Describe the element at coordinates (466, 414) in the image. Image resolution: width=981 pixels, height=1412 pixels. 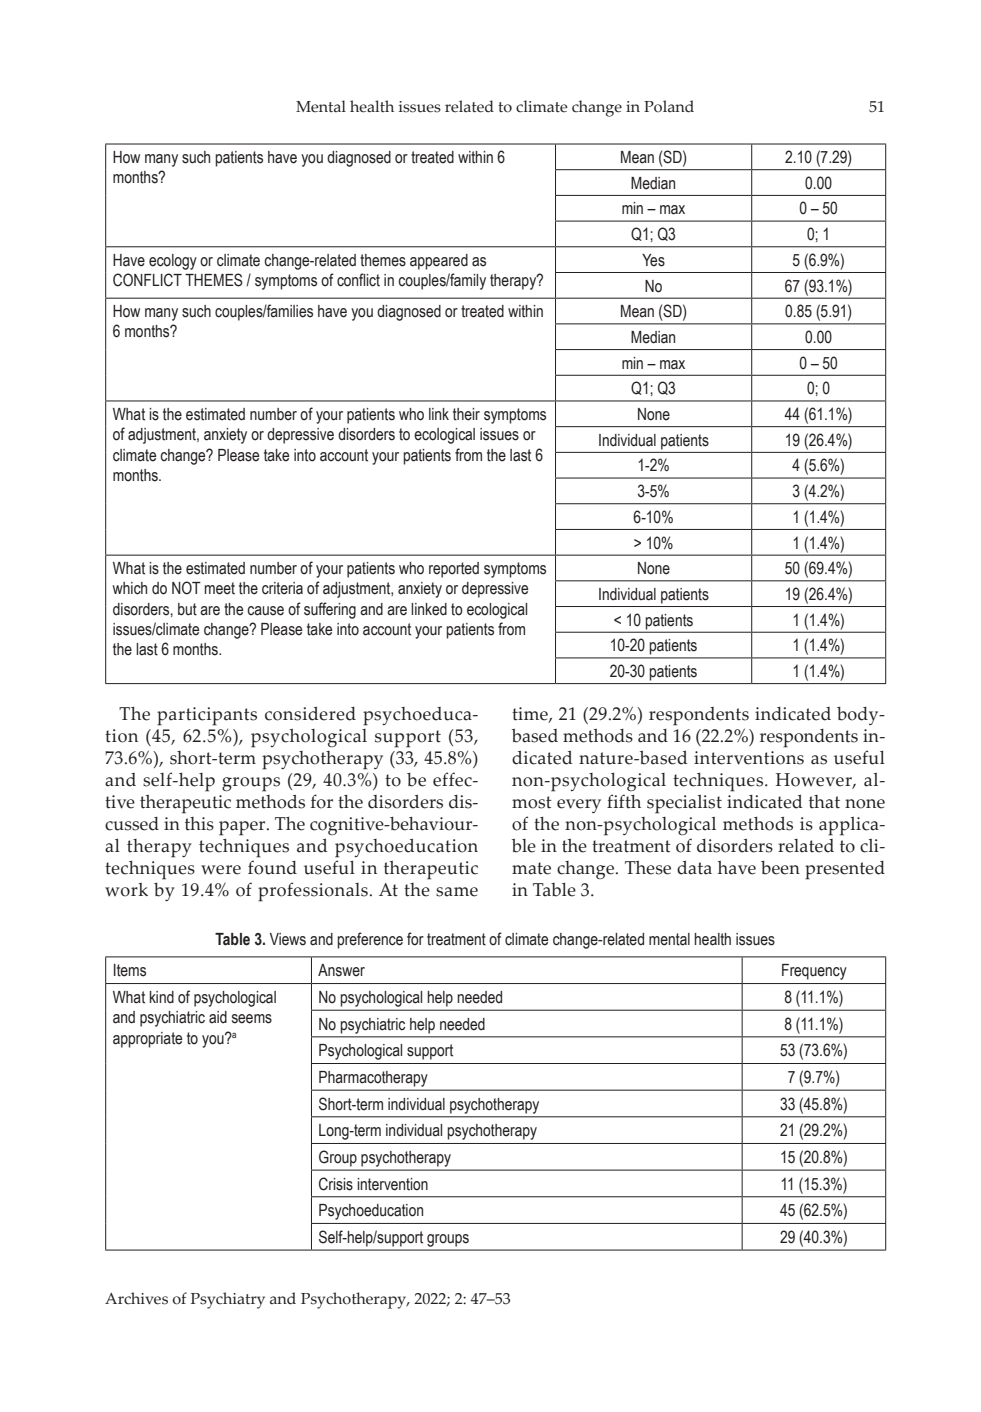
I see `their` at that location.
